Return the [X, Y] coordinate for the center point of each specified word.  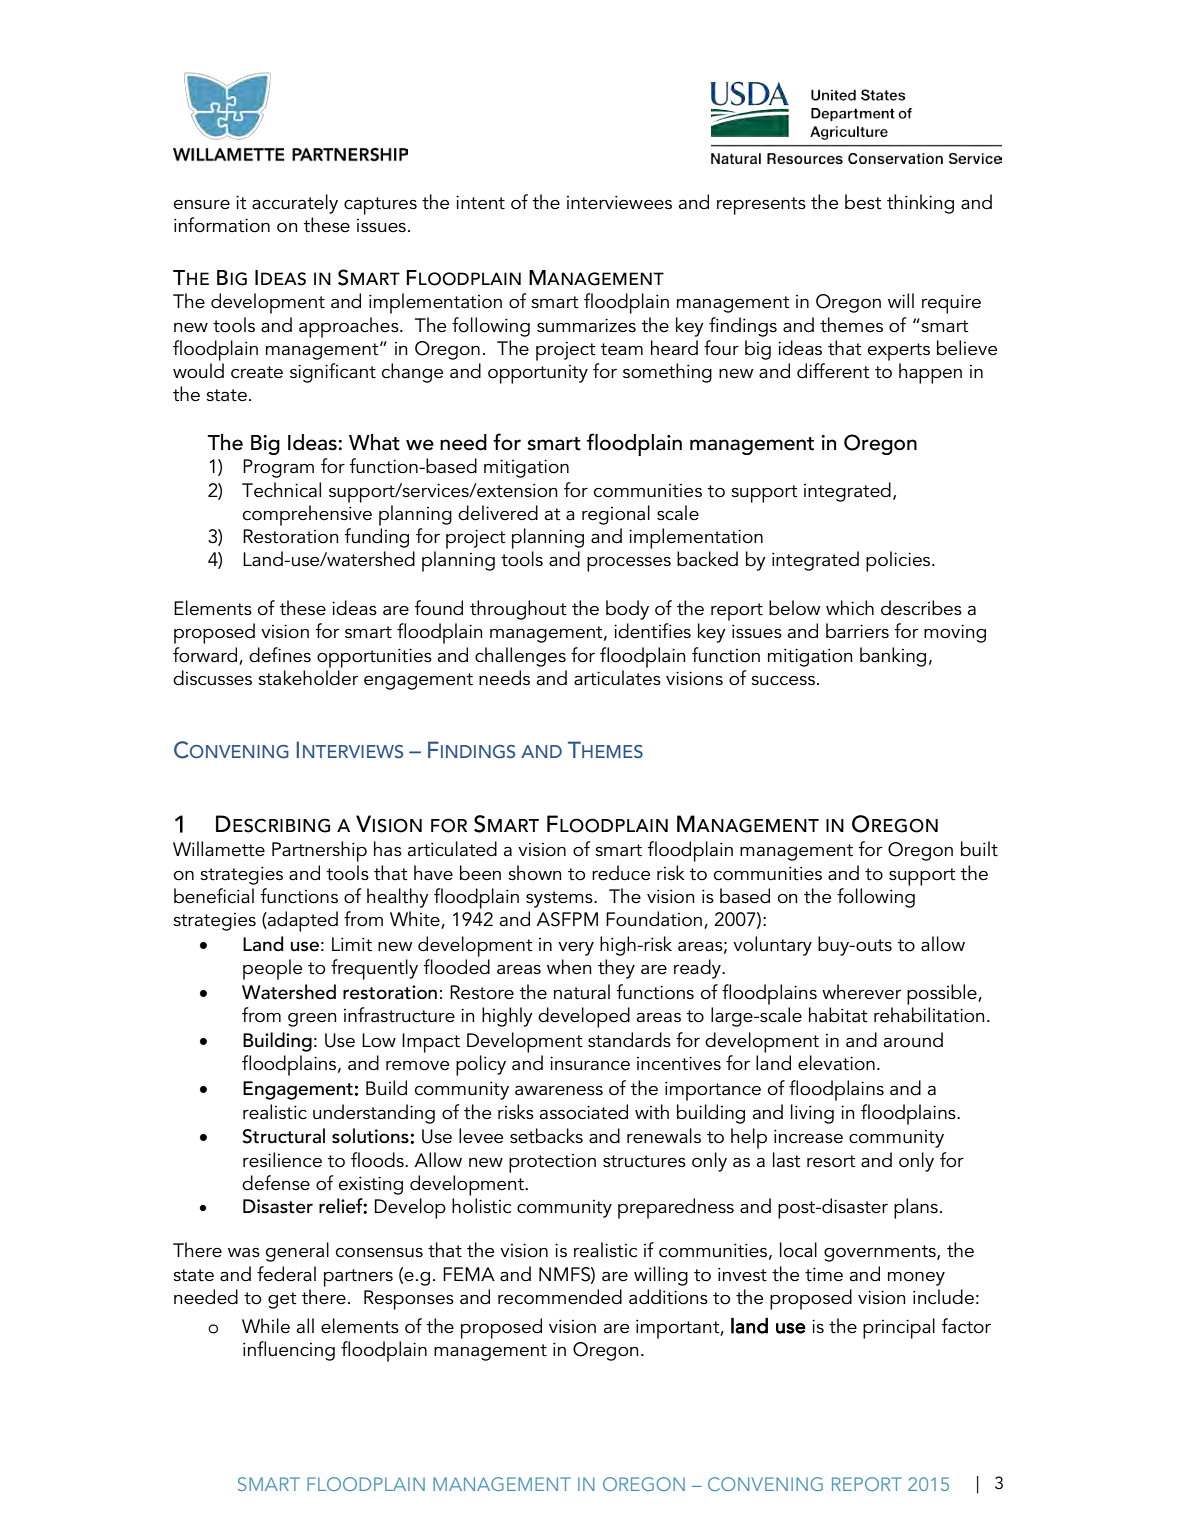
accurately [295, 204]
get [282, 1300]
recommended [560, 1297]
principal [899, 1328]
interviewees [619, 202]
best [863, 202]
